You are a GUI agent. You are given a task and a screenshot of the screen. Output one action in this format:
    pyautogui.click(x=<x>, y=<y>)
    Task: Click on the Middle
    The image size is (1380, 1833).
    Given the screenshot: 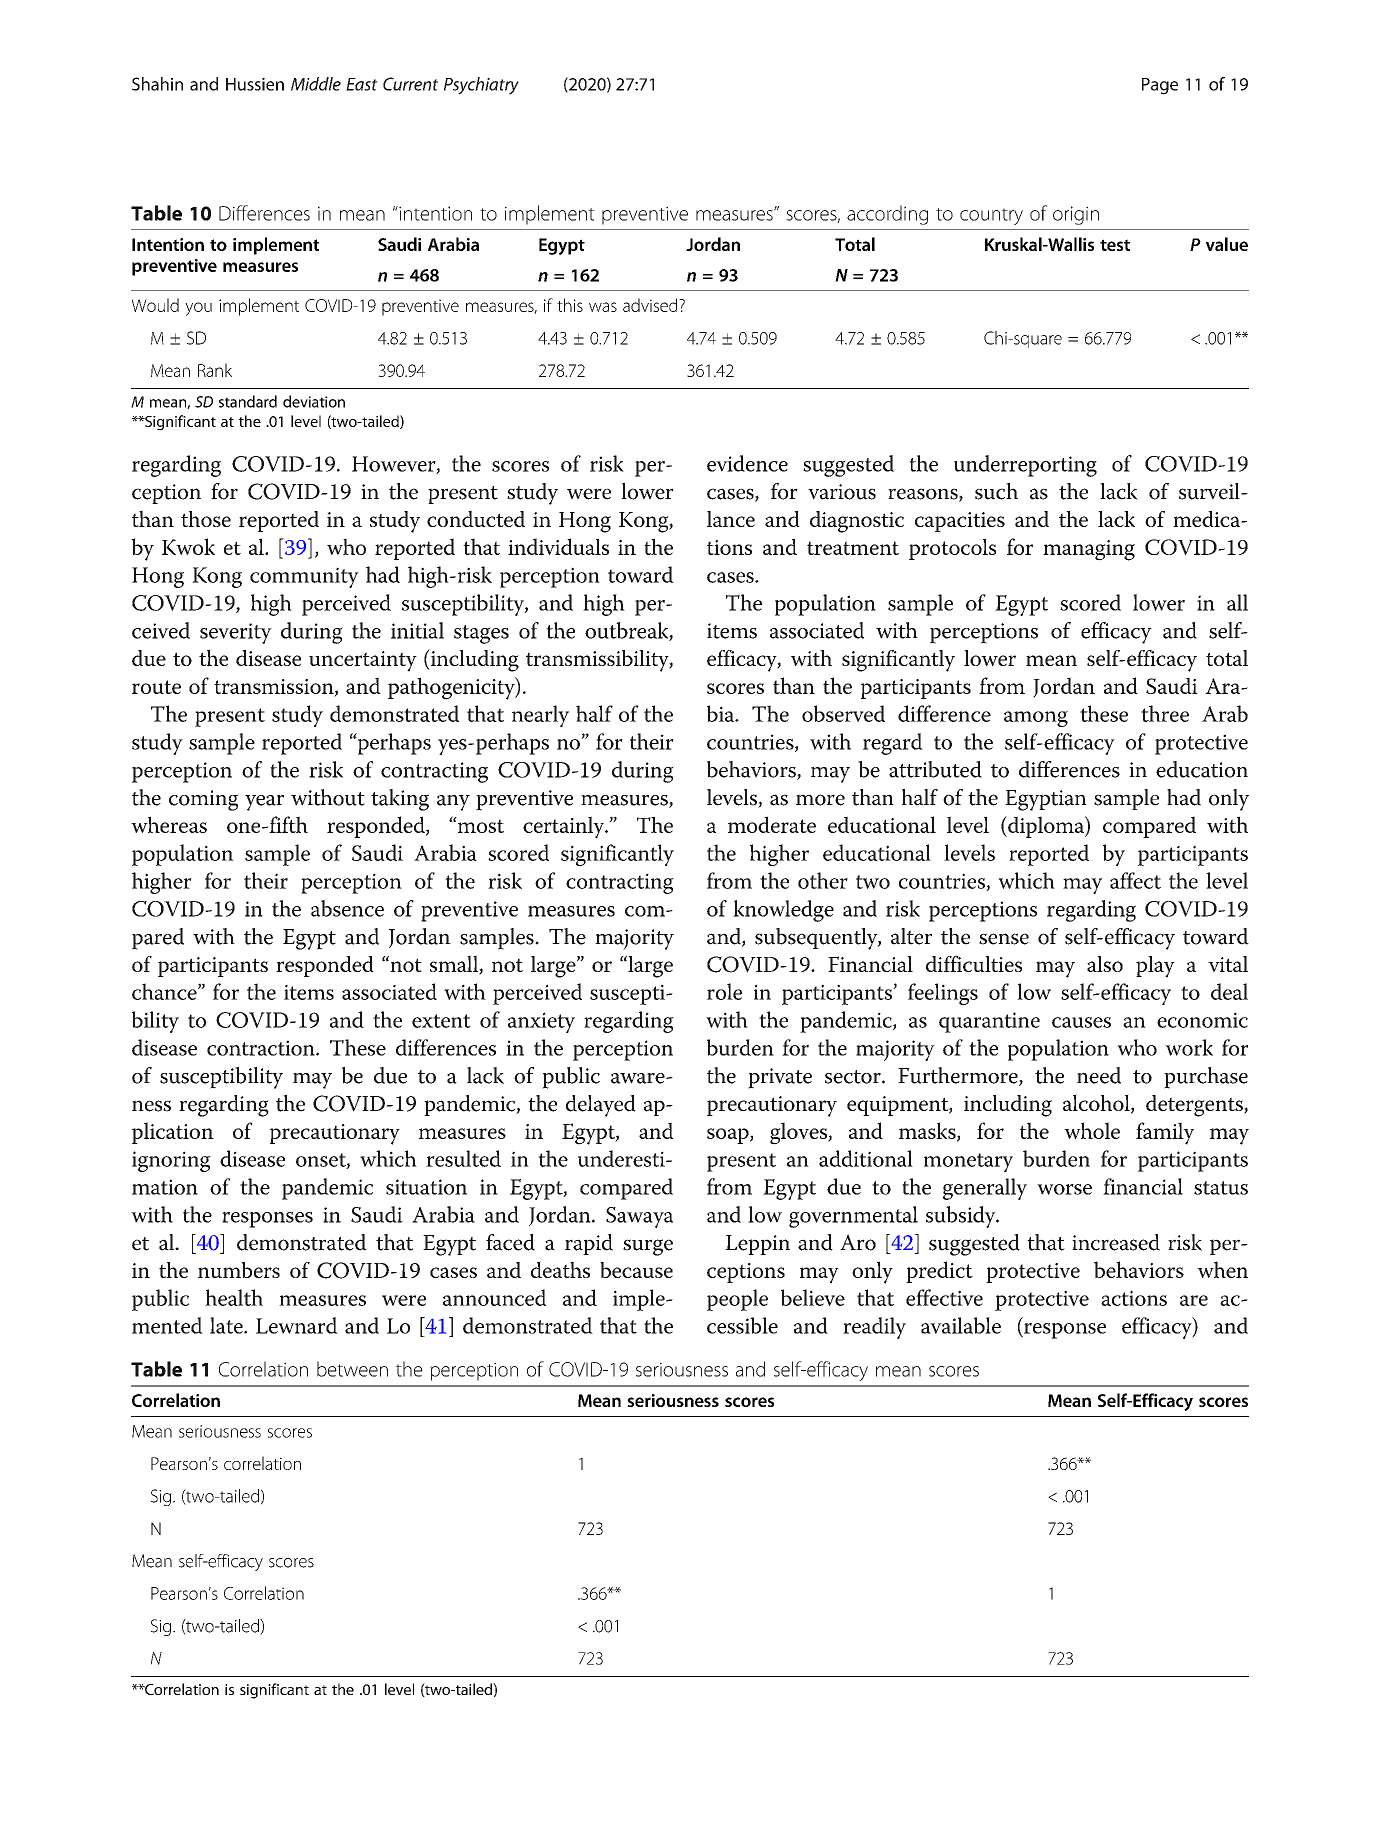 What is the action you would take?
    pyautogui.click(x=316, y=84)
